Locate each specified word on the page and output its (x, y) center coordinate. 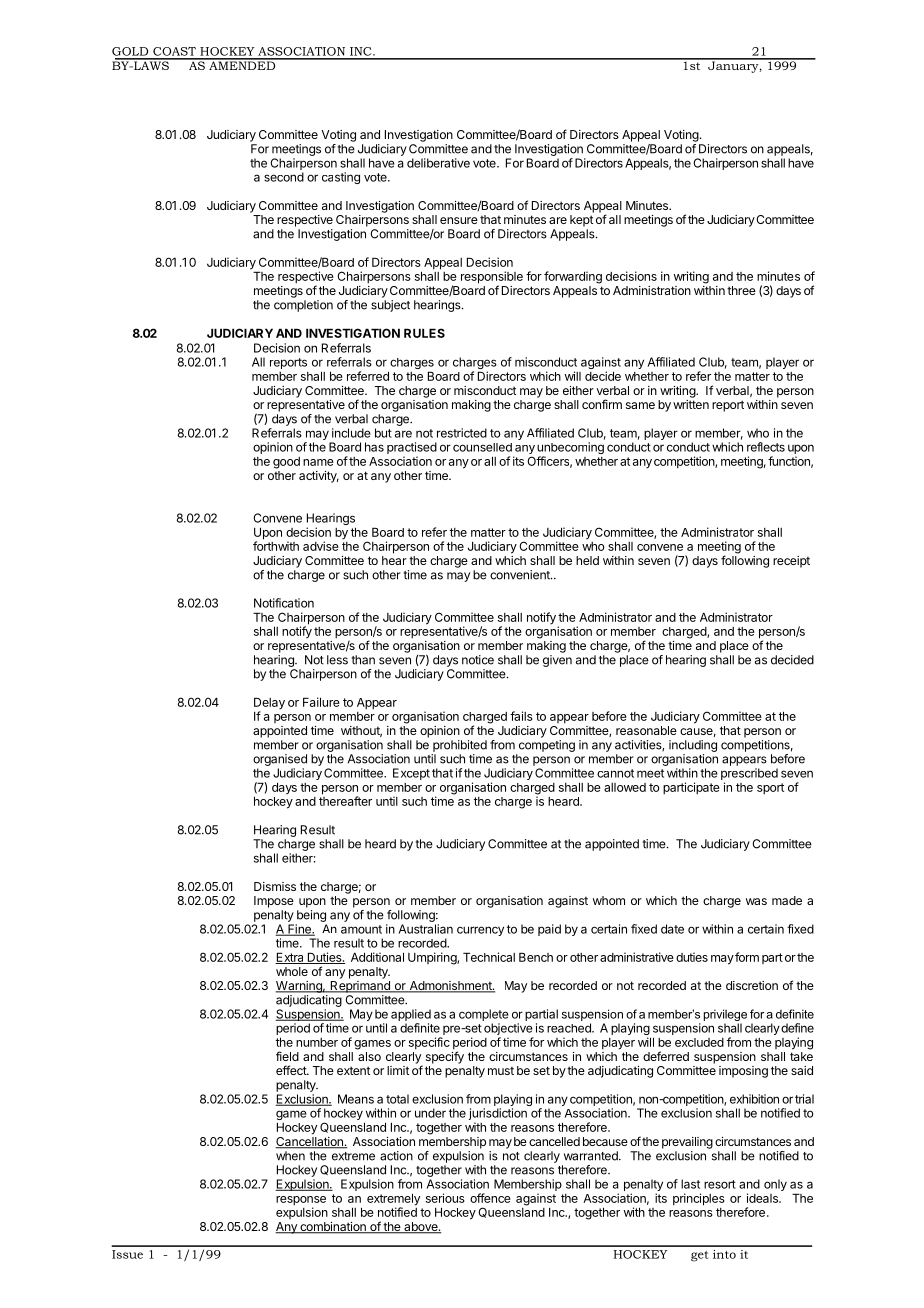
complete (484, 1015)
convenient (521, 575)
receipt (791, 562)
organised (280, 761)
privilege (725, 1015)
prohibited (460, 746)
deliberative (438, 163)
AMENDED (242, 64)
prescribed (749, 775)
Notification (284, 603)
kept (581, 221)
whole (292, 971)
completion (303, 306)
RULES (424, 333)
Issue (127, 1254)
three (741, 290)
